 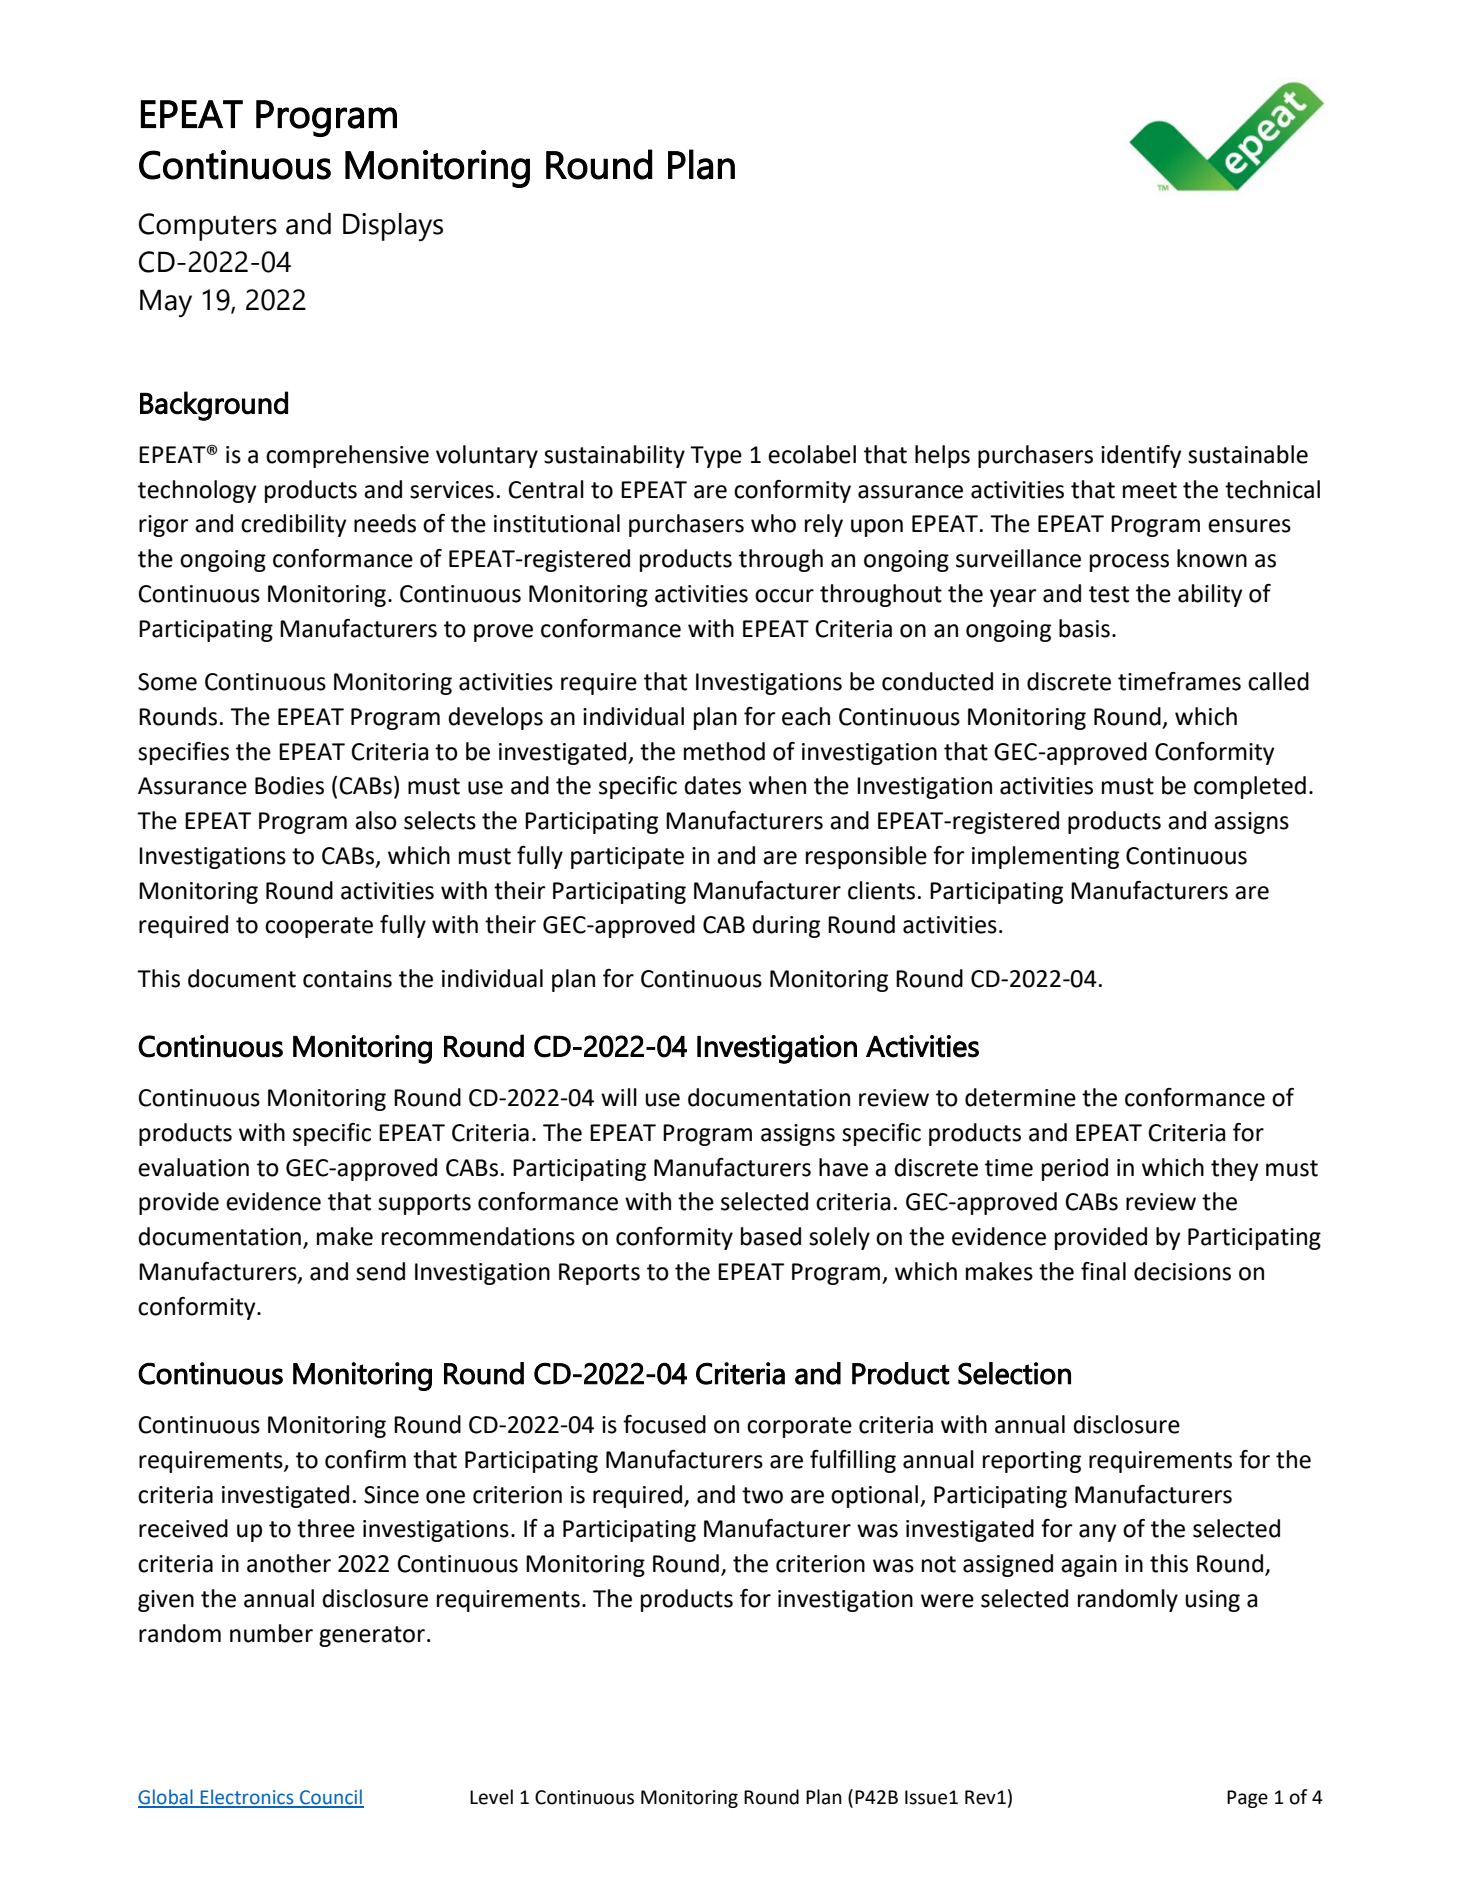 What do you see at coordinates (208, 227) in the page?
I see `Computers` at bounding box center [208, 227].
